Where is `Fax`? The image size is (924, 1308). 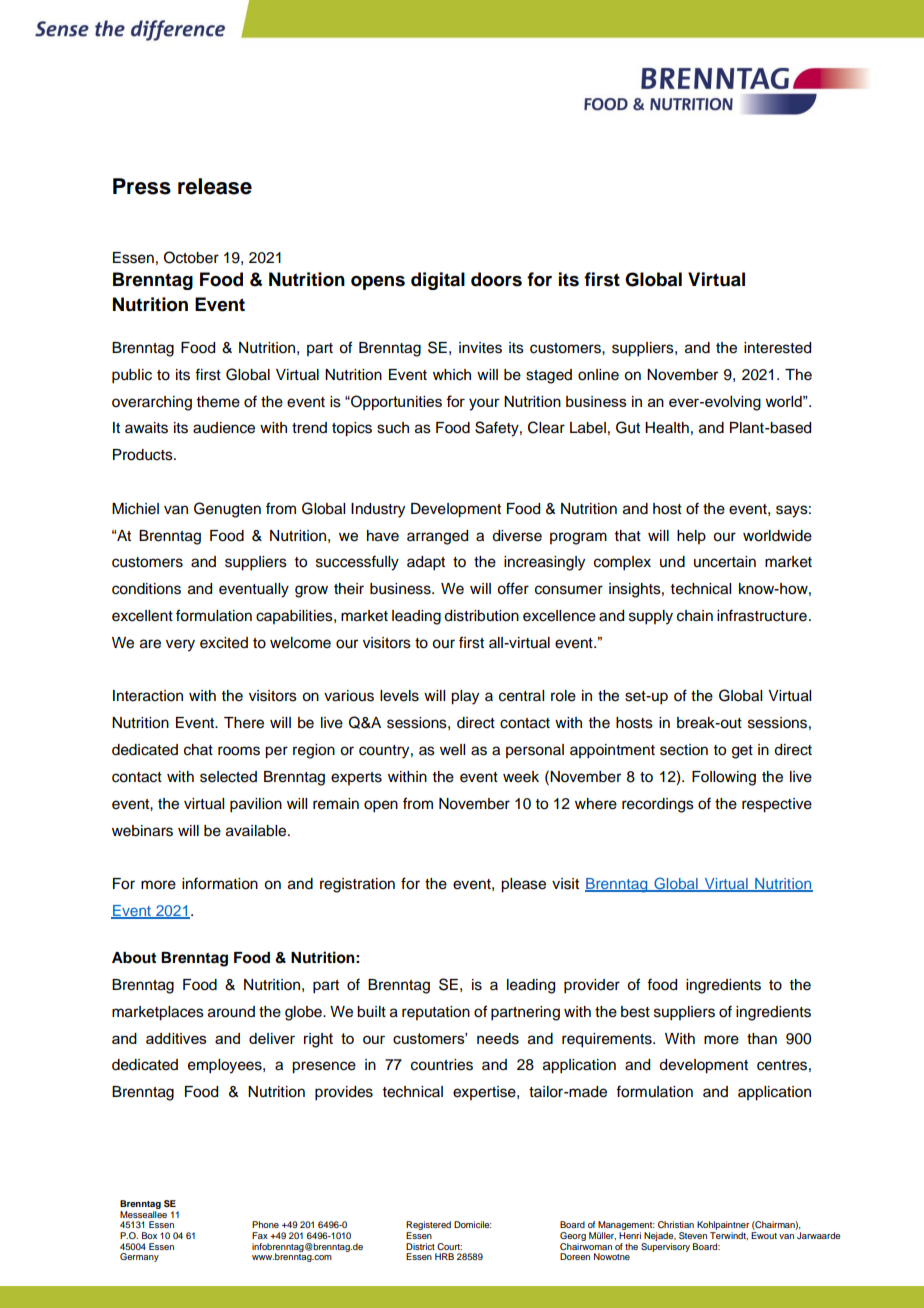
Fax is located at coordinates (260, 1235).
